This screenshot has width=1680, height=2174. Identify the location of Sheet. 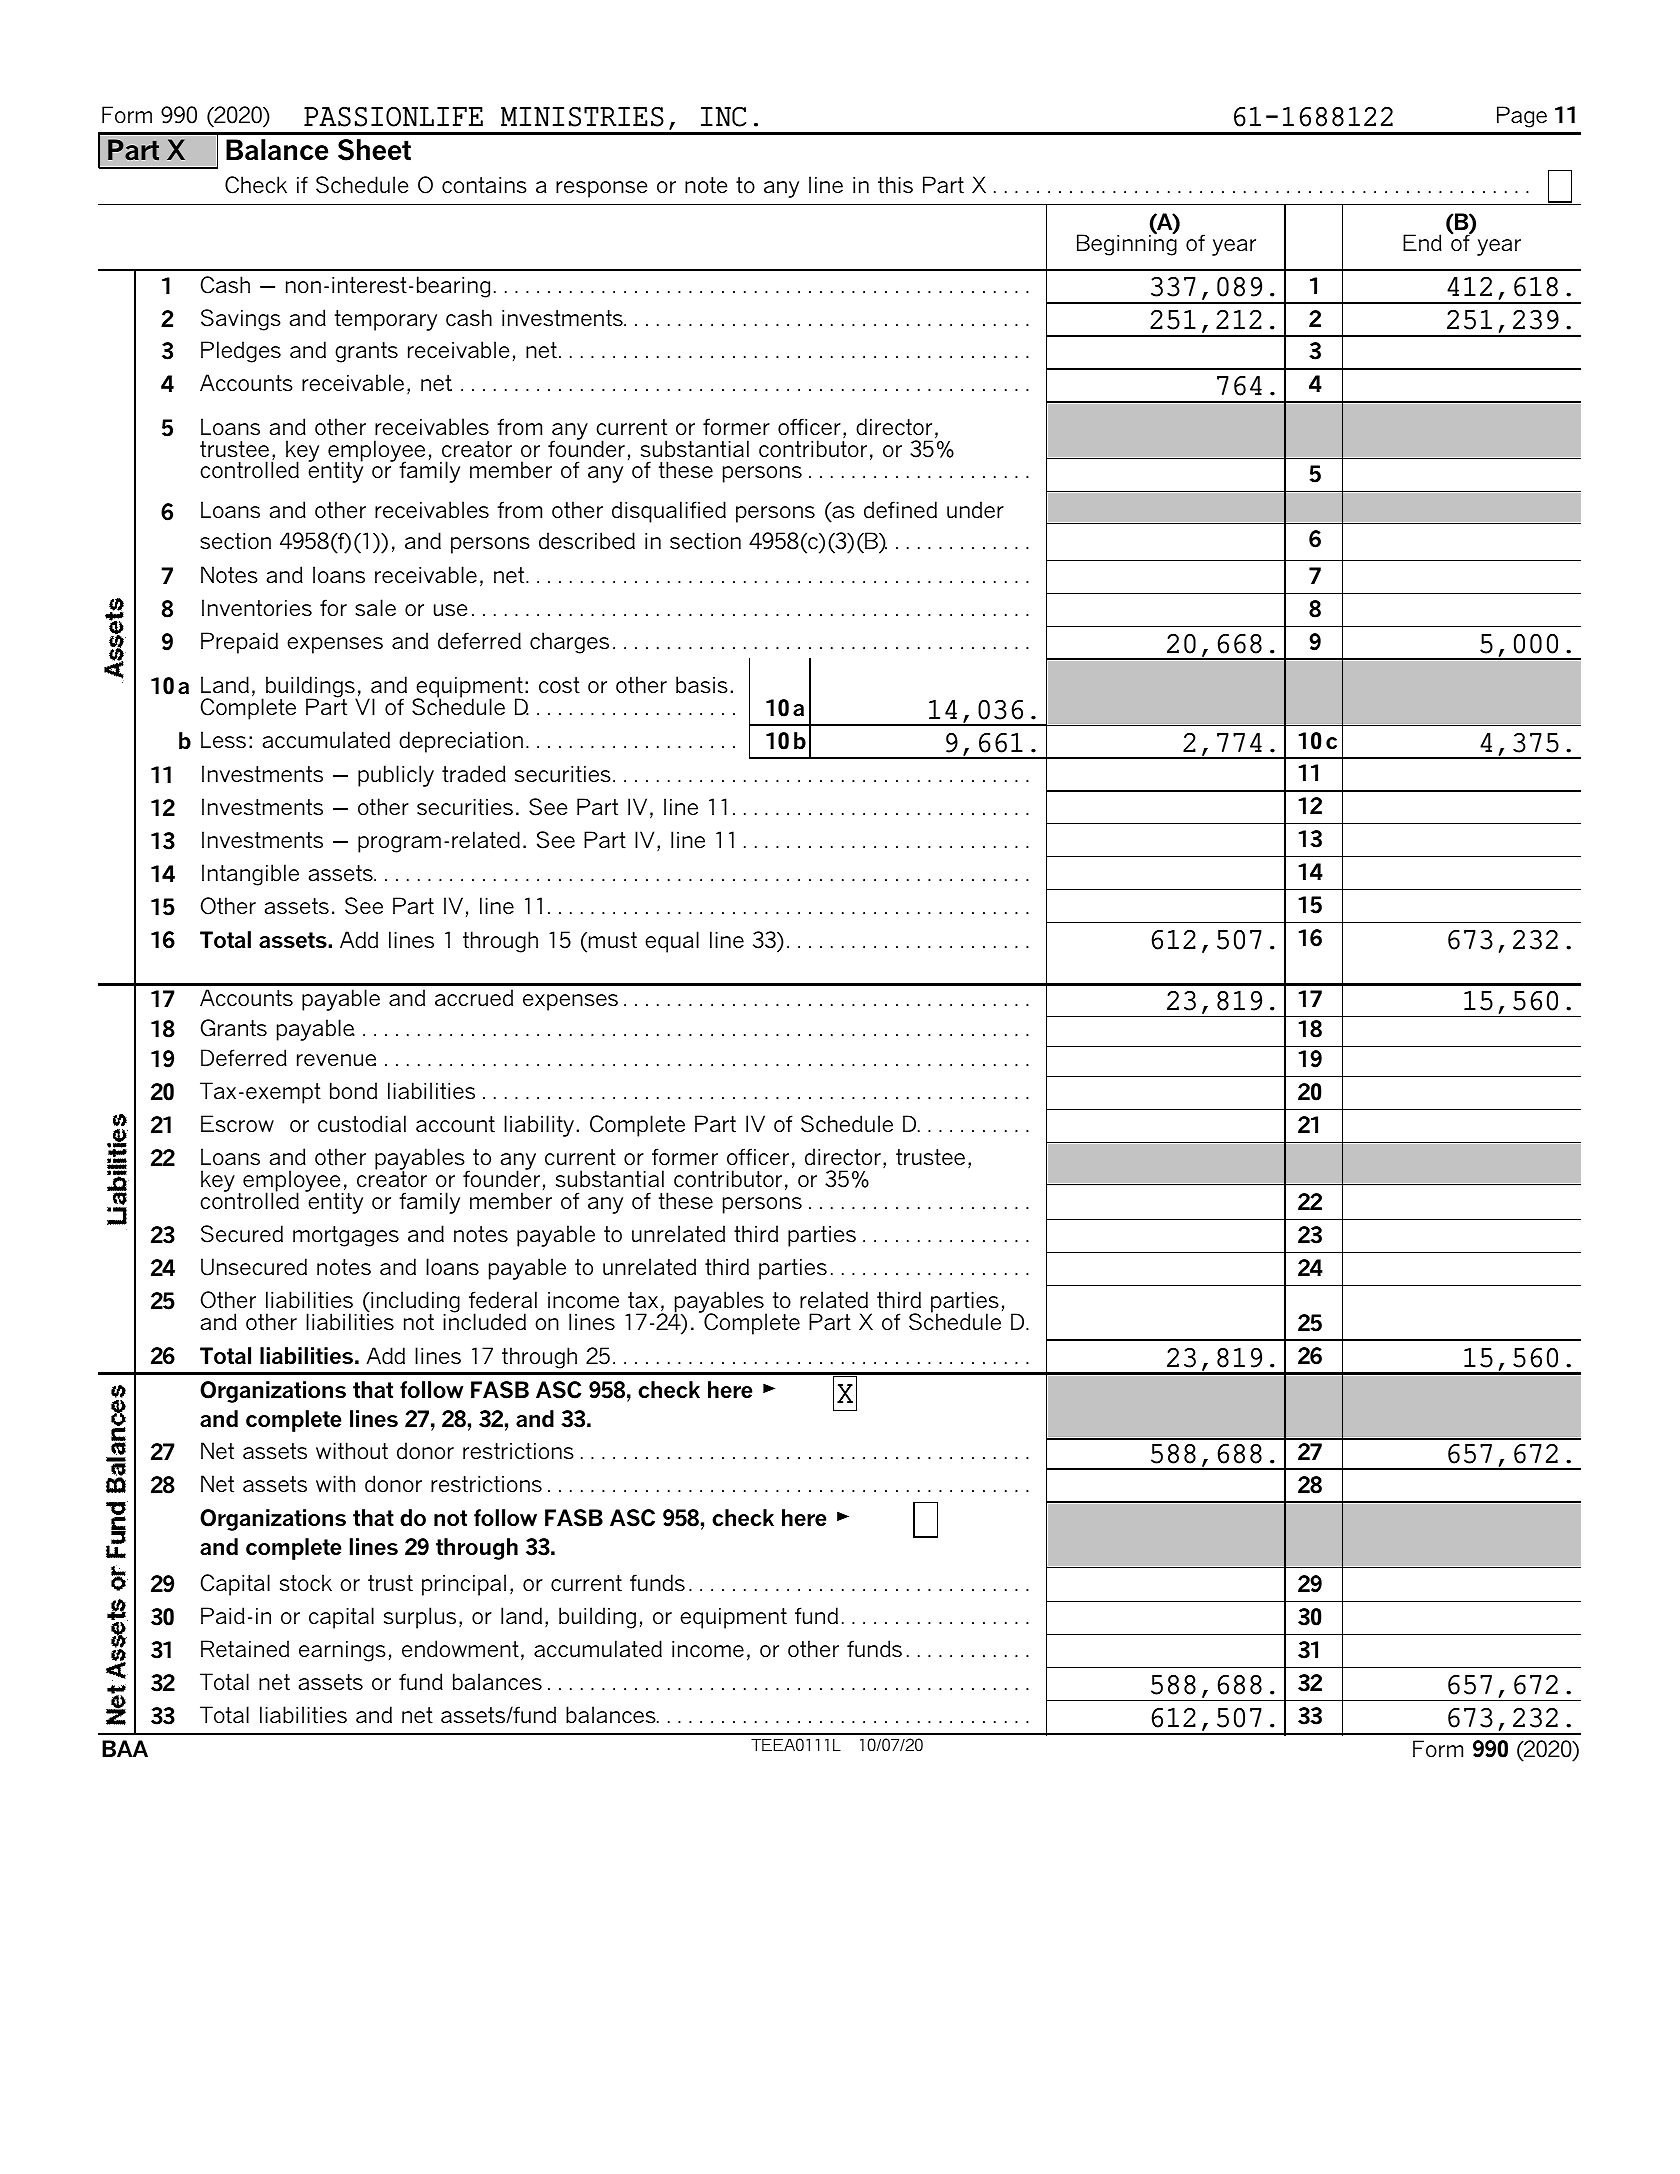
(374, 150).
